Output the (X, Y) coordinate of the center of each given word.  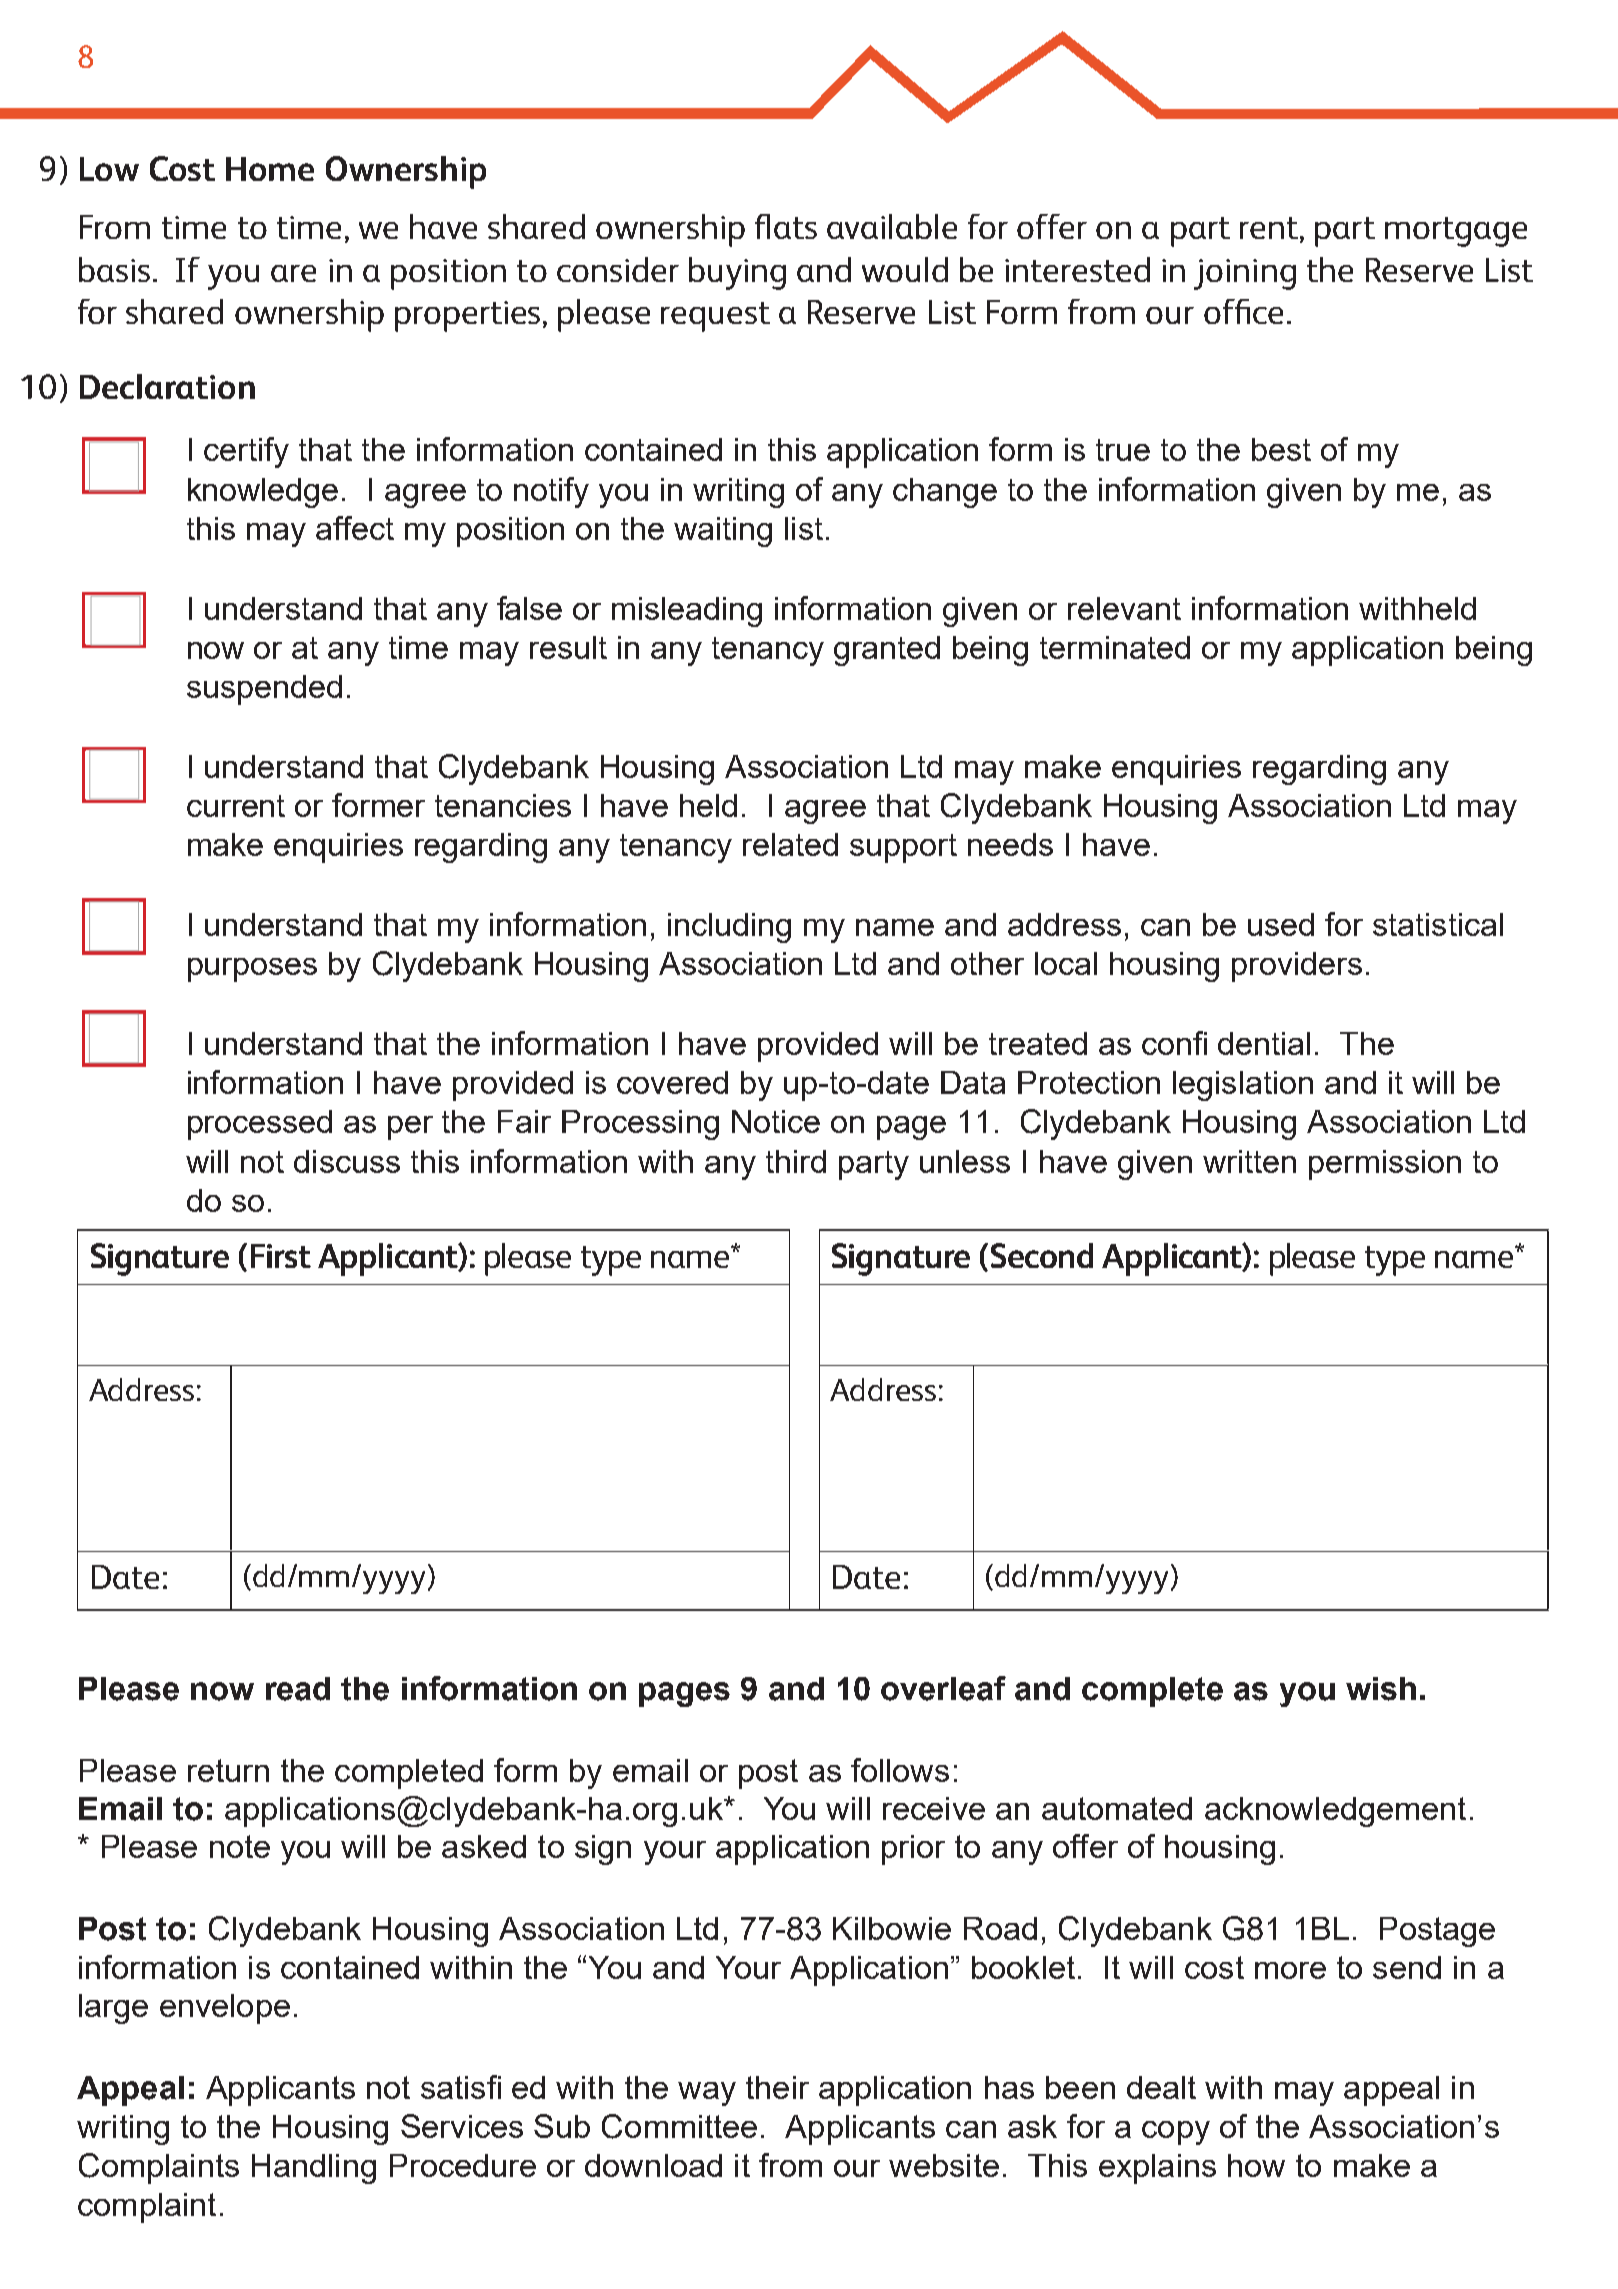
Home (270, 169)
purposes (252, 970)
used (1281, 924)
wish (1381, 1689)
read (298, 1689)
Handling (314, 2169)
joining (1245, 274)
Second (1042, 1255)
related (790, 844)
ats (795, 228)
